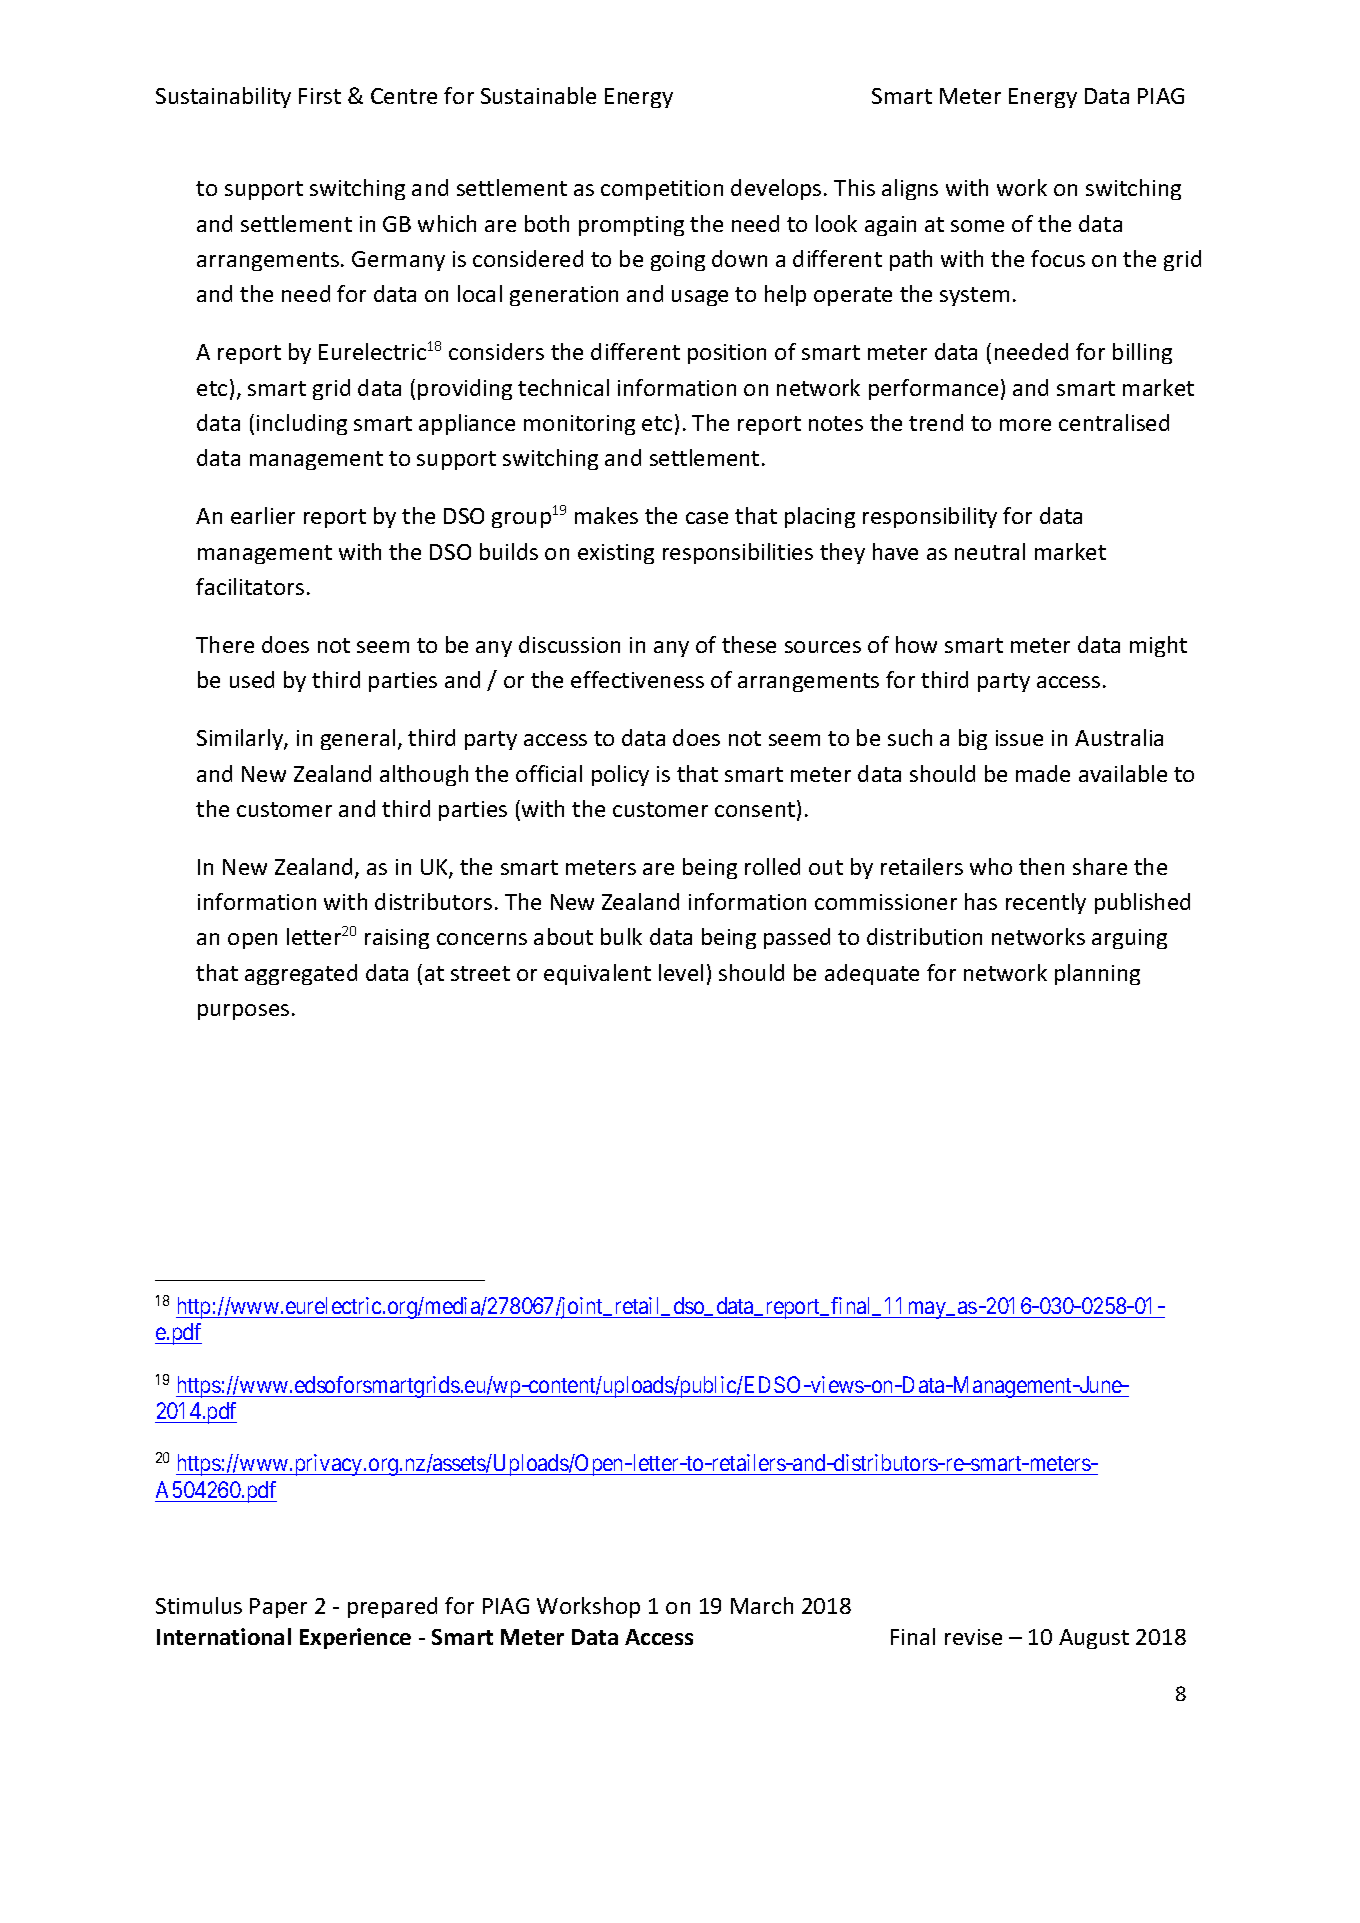  I want to click on planning, so click(1097, 974).
